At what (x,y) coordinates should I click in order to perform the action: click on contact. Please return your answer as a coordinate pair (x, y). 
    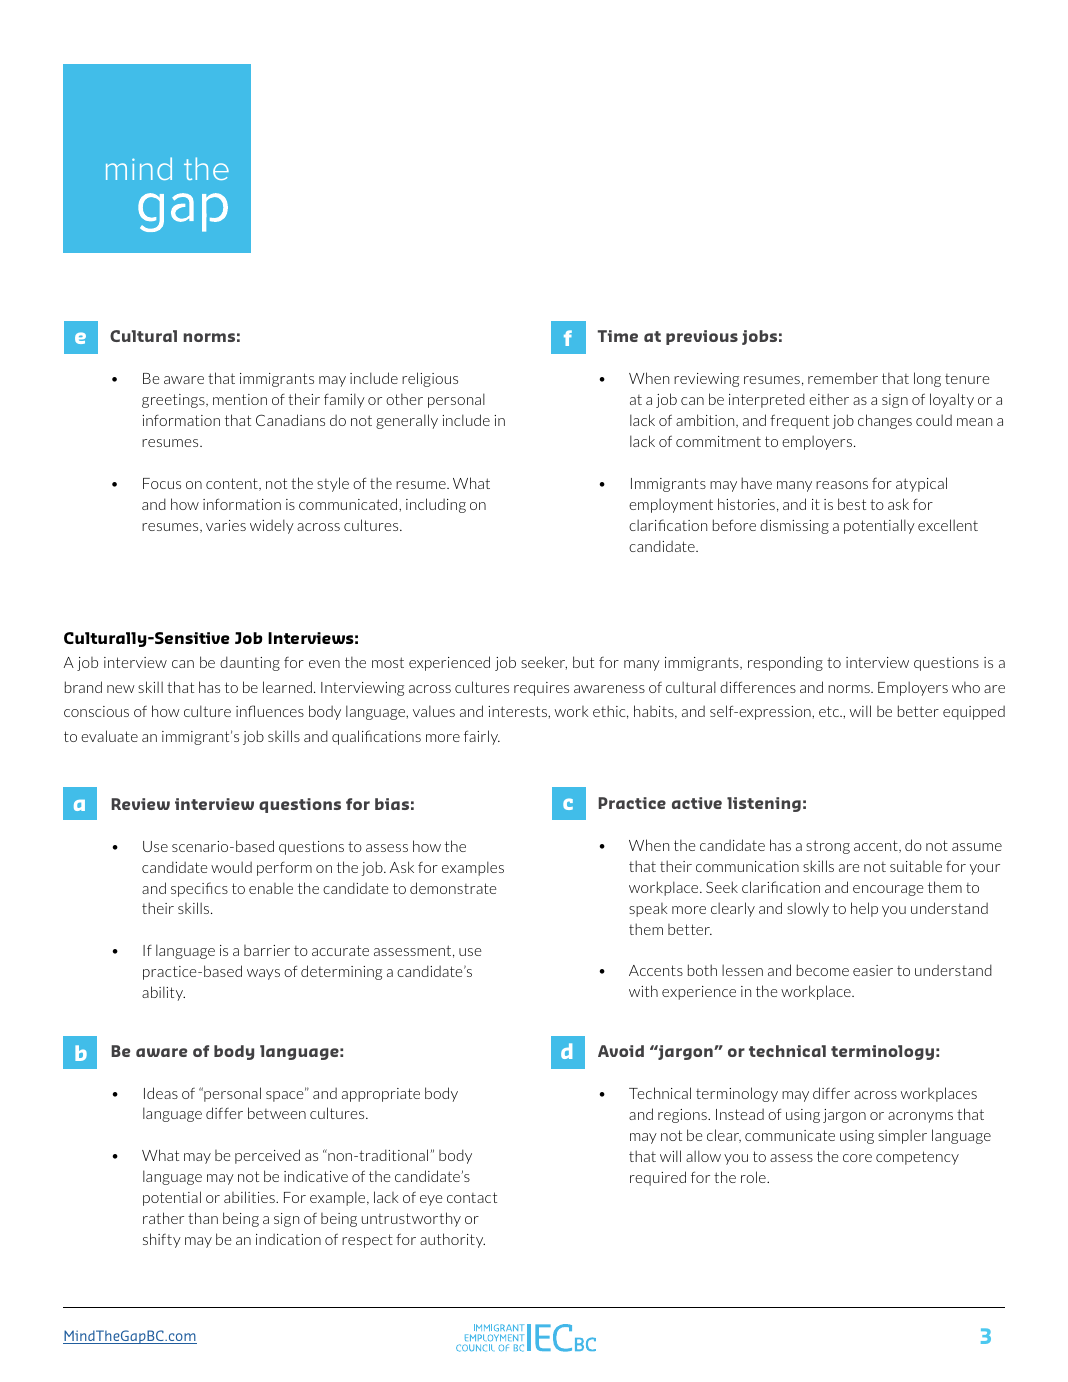
    Looking at the image, I should click on (472, 1197).
